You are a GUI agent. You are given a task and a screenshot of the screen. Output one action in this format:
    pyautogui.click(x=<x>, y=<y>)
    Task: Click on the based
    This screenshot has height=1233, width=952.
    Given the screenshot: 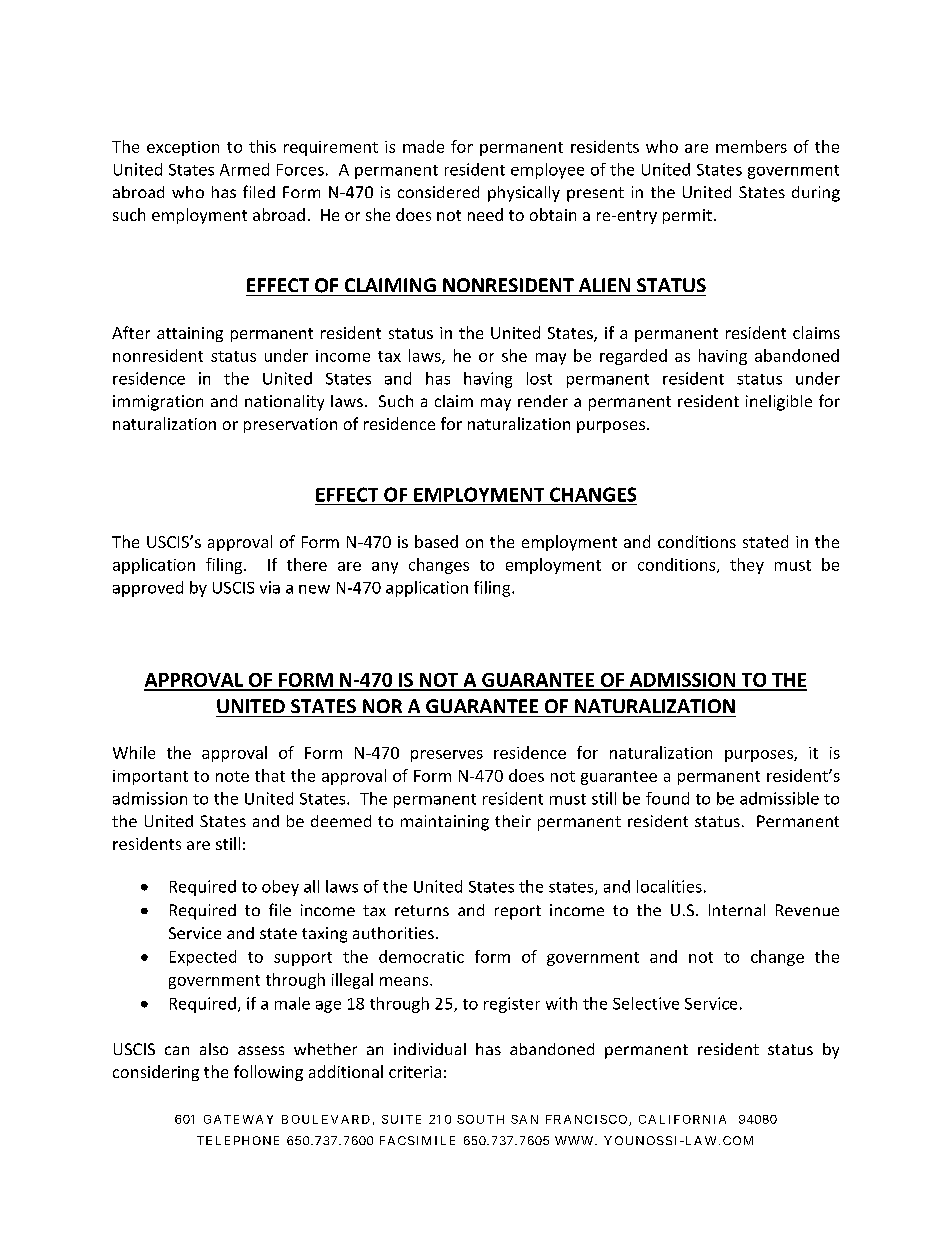 What is the action you would take?
    pyautogui.click(x=436, y=541)
